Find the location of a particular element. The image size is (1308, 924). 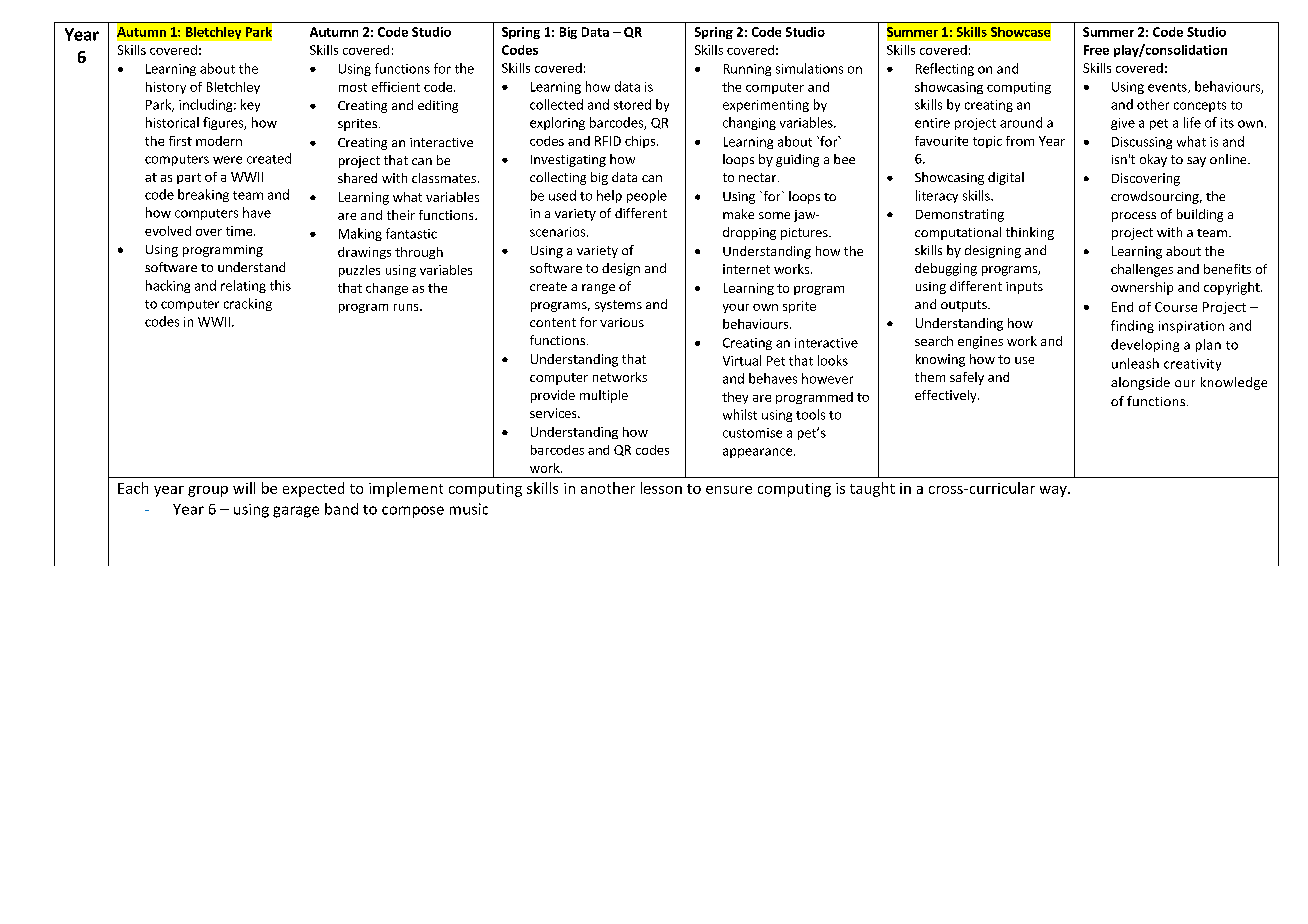

will is located at coordinates (244, 488).
